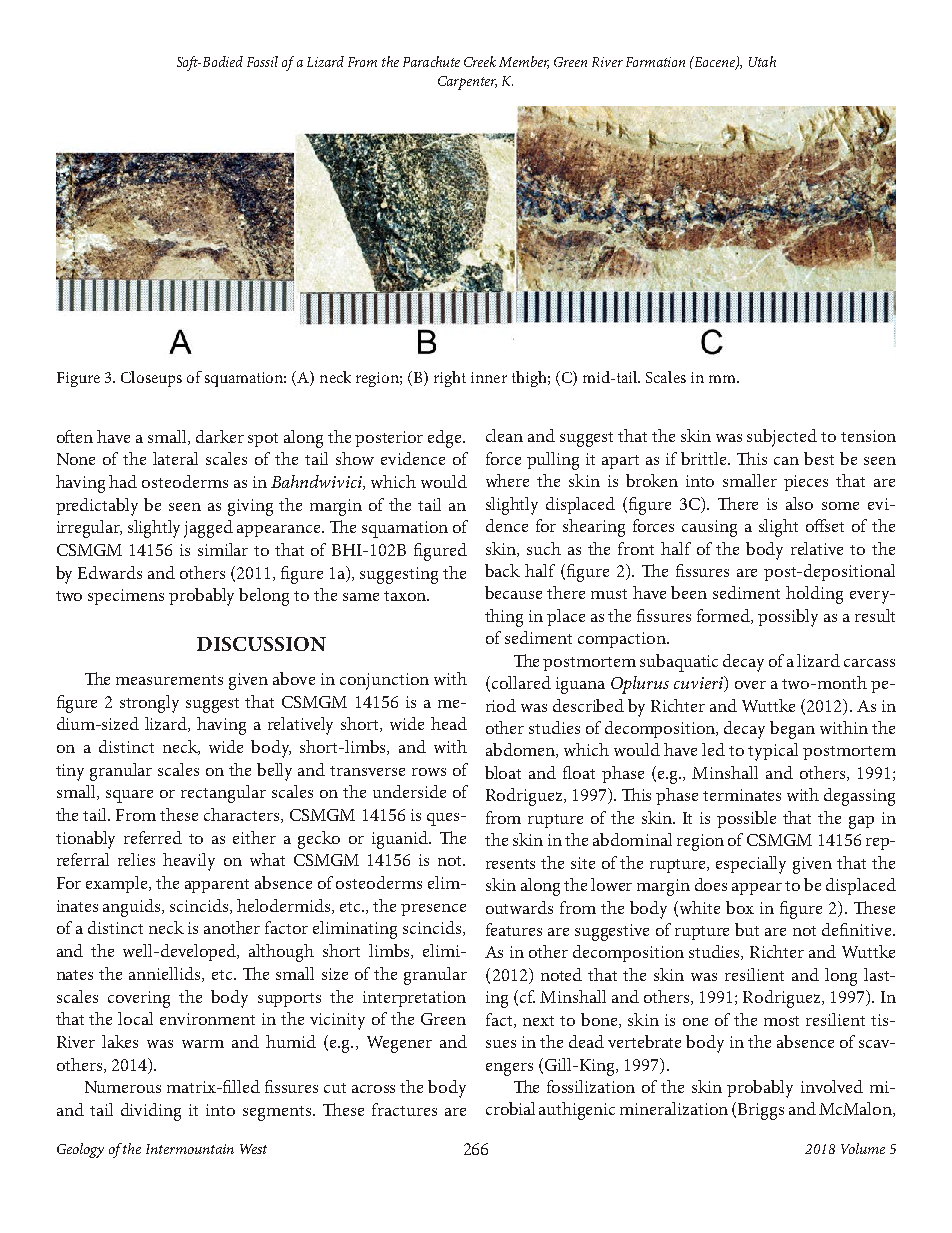 This screenshot has width=952, height=1233. Describe the element at coordinates (761, 1111) in the screenshot. I see `Briggs` at that location.
